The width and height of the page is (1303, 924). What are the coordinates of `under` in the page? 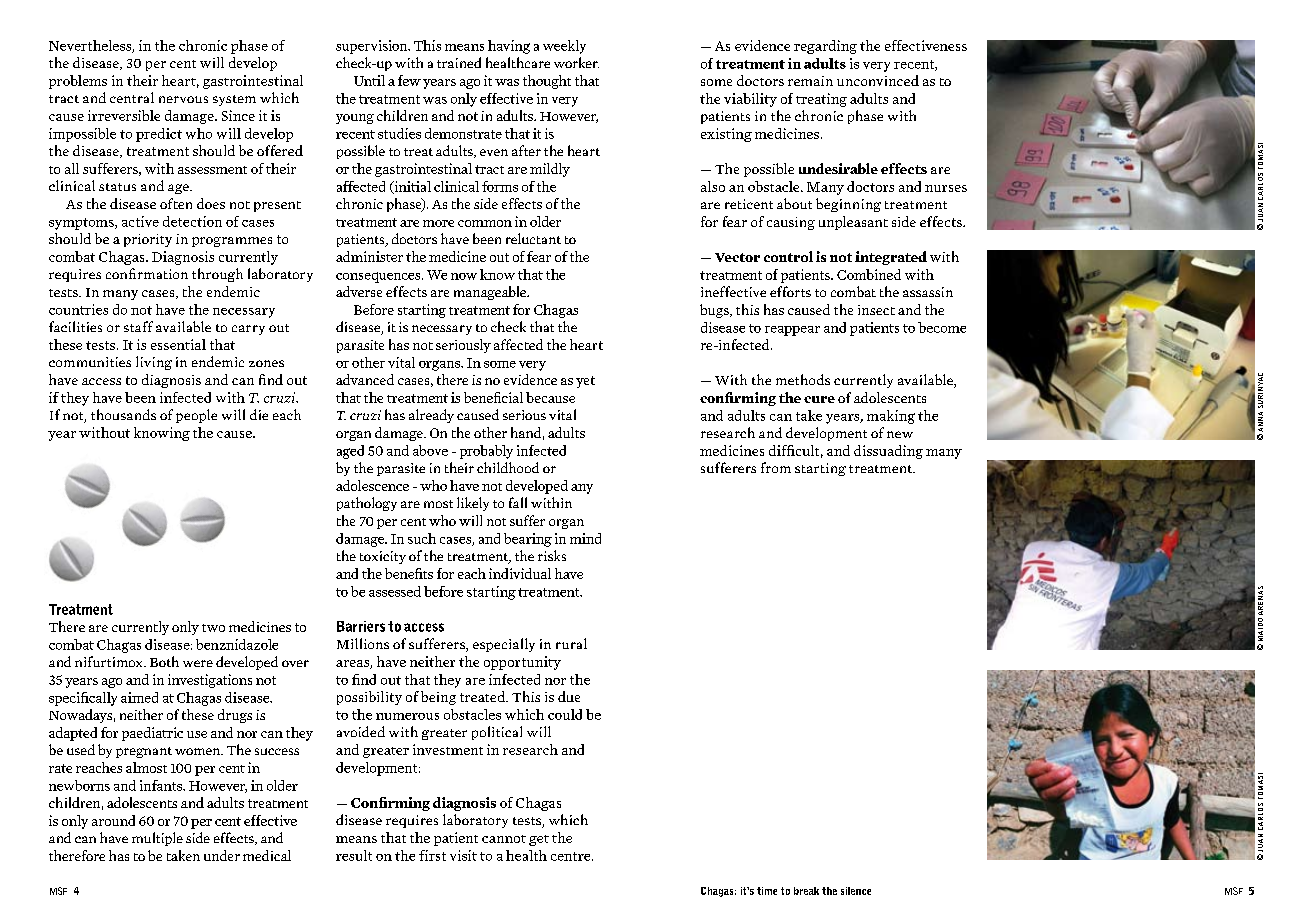 It's located at (222, 855).
